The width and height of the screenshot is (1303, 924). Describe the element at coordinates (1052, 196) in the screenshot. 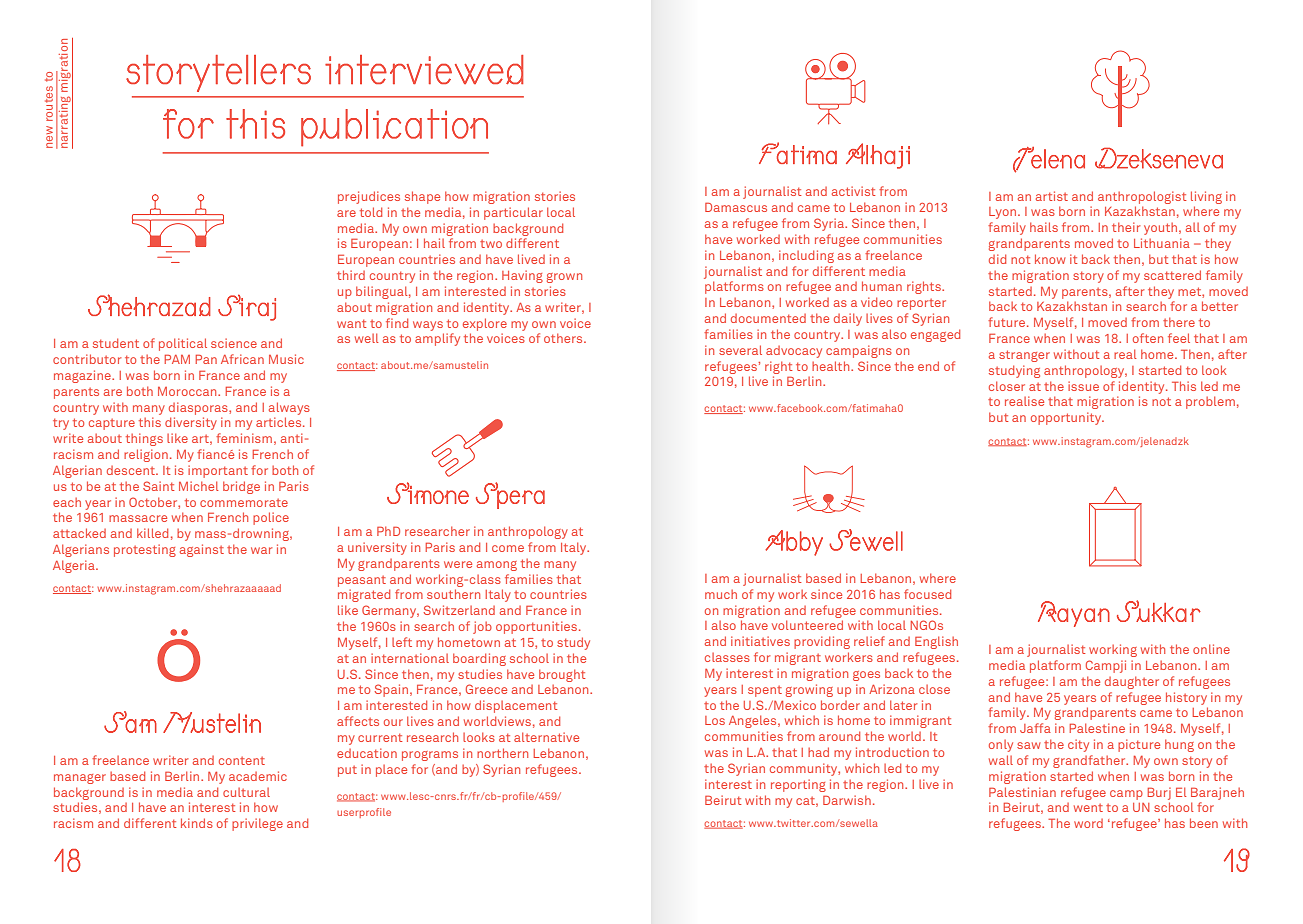

I see `artist` at that location.
